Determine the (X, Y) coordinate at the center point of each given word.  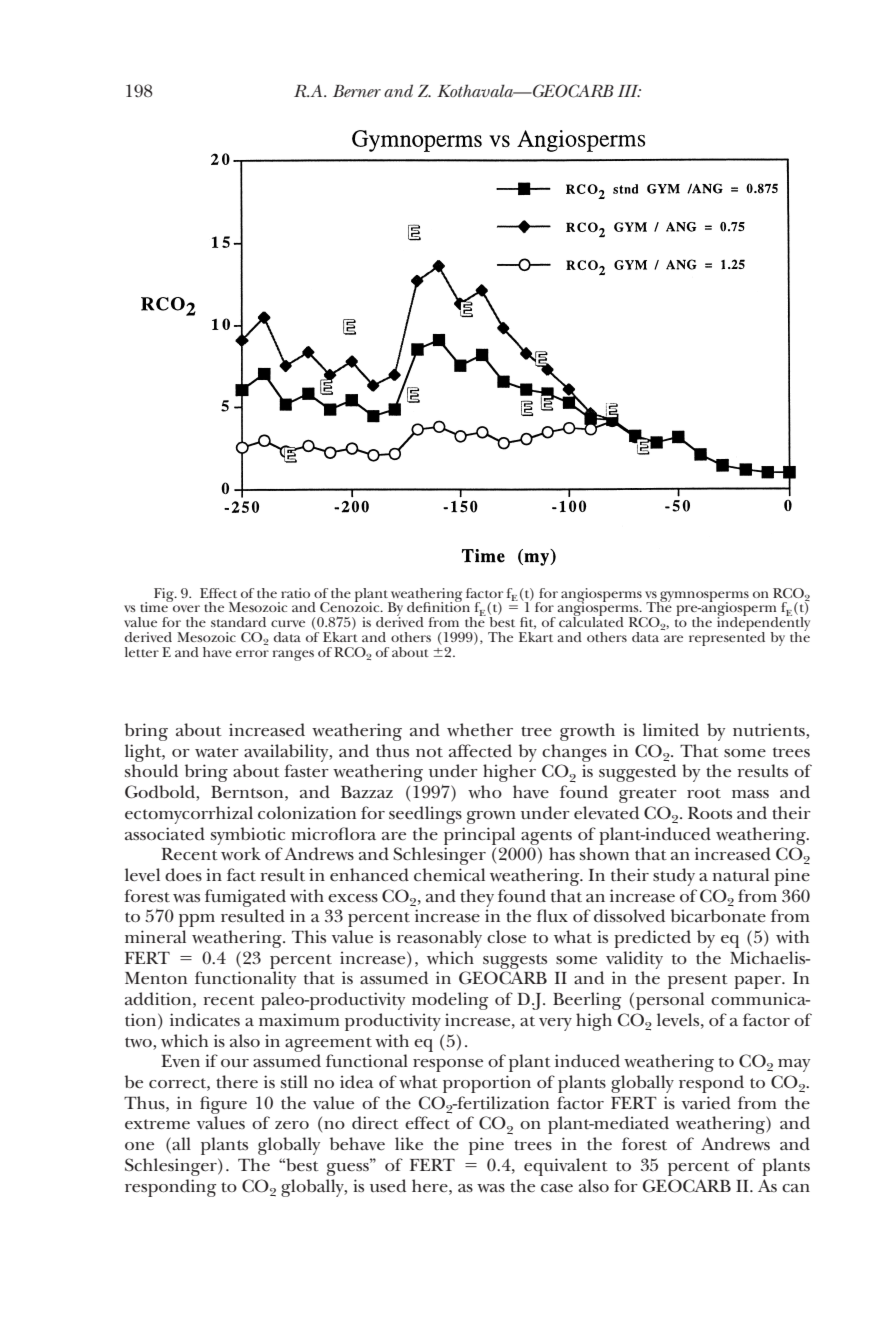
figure (223, 1105)
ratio (295, 593)
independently (763, 624)
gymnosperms (703, 597)
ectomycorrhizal (189, 815)
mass (750, 794)
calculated (591, 621)
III (629, 91)
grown (491, 817)
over (186, 608)
